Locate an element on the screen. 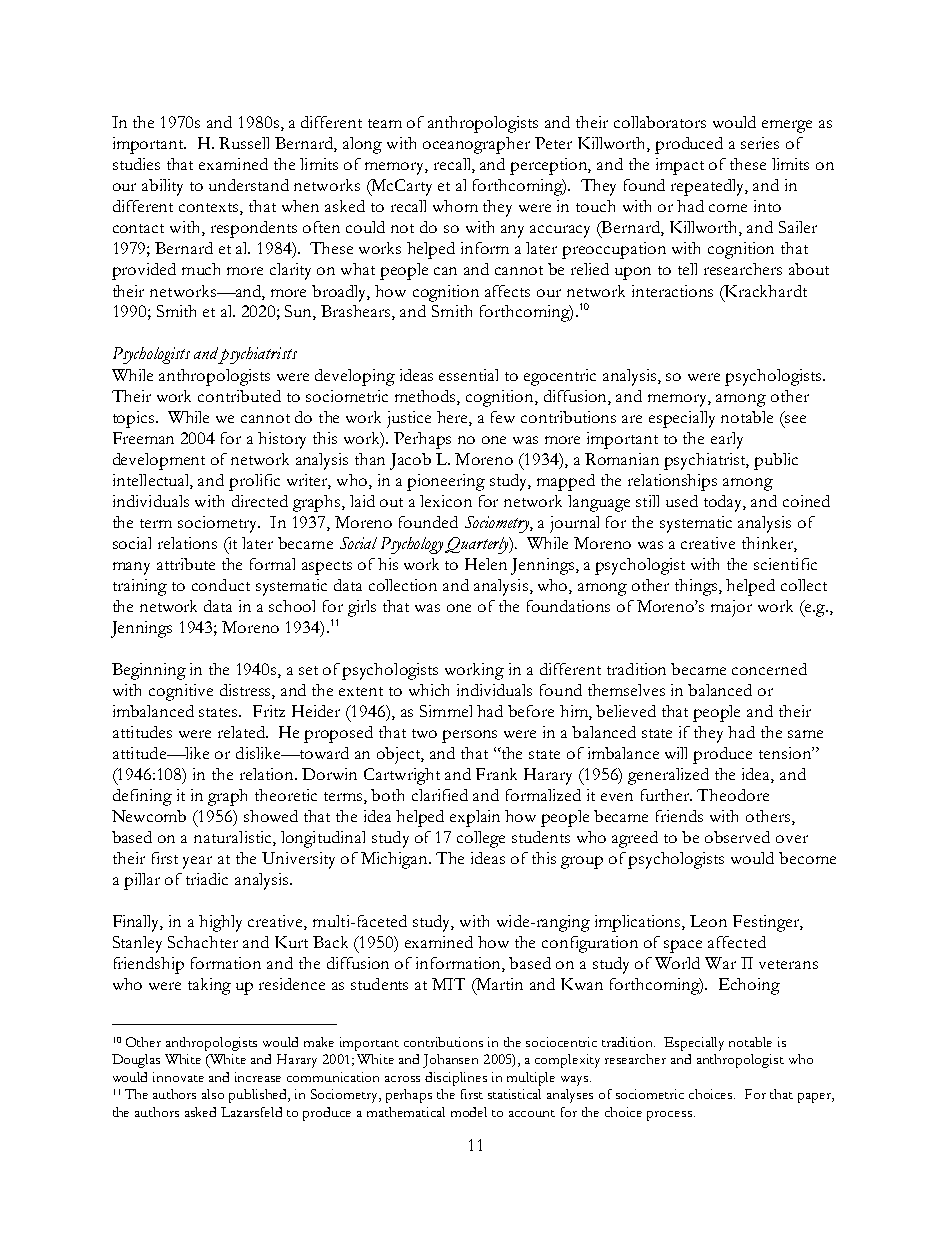 This screenshot has height=1233, width=952. related is located at coordinates (243, 732).
